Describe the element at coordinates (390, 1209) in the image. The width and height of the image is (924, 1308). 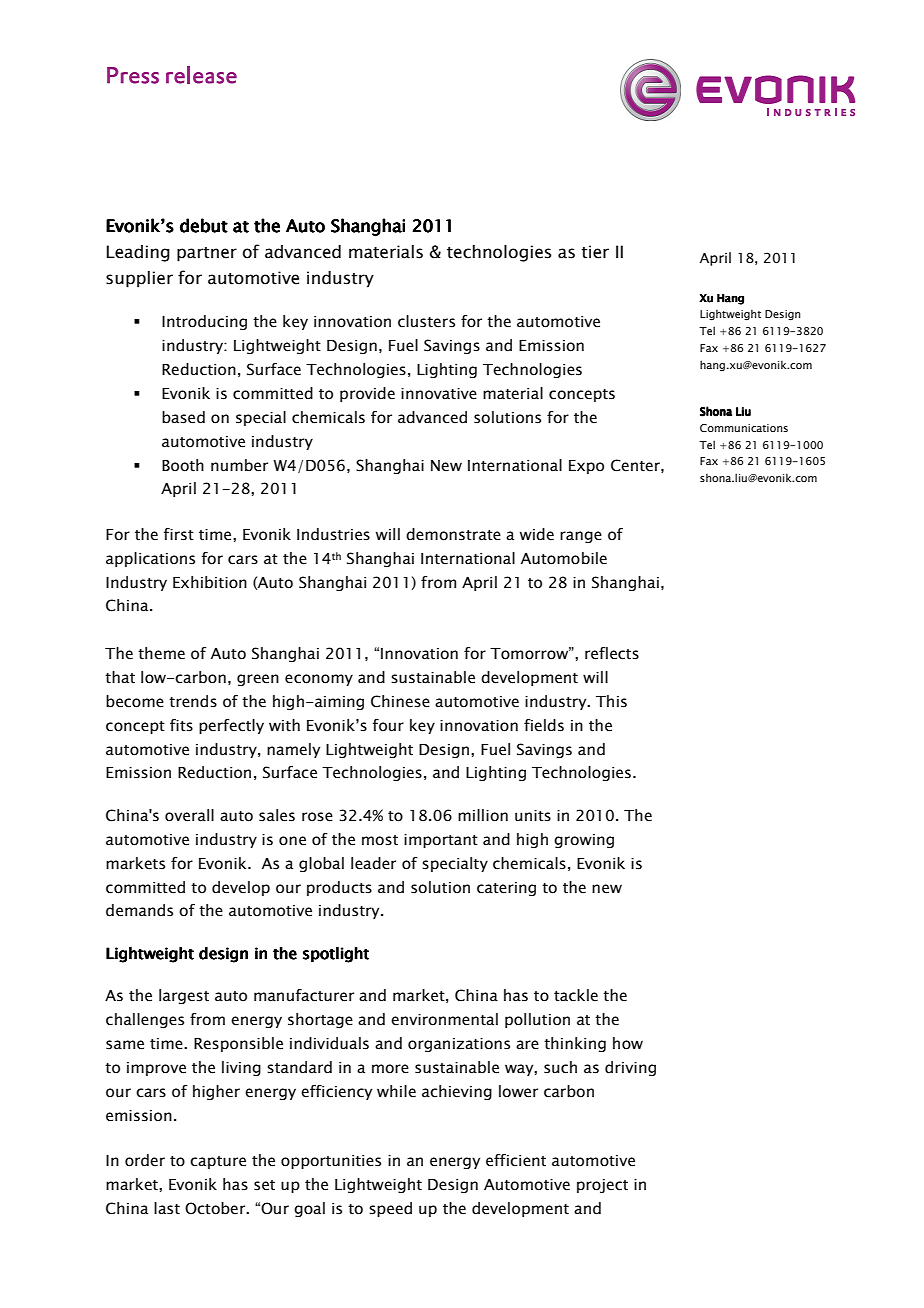
I see `speed` at that location.
